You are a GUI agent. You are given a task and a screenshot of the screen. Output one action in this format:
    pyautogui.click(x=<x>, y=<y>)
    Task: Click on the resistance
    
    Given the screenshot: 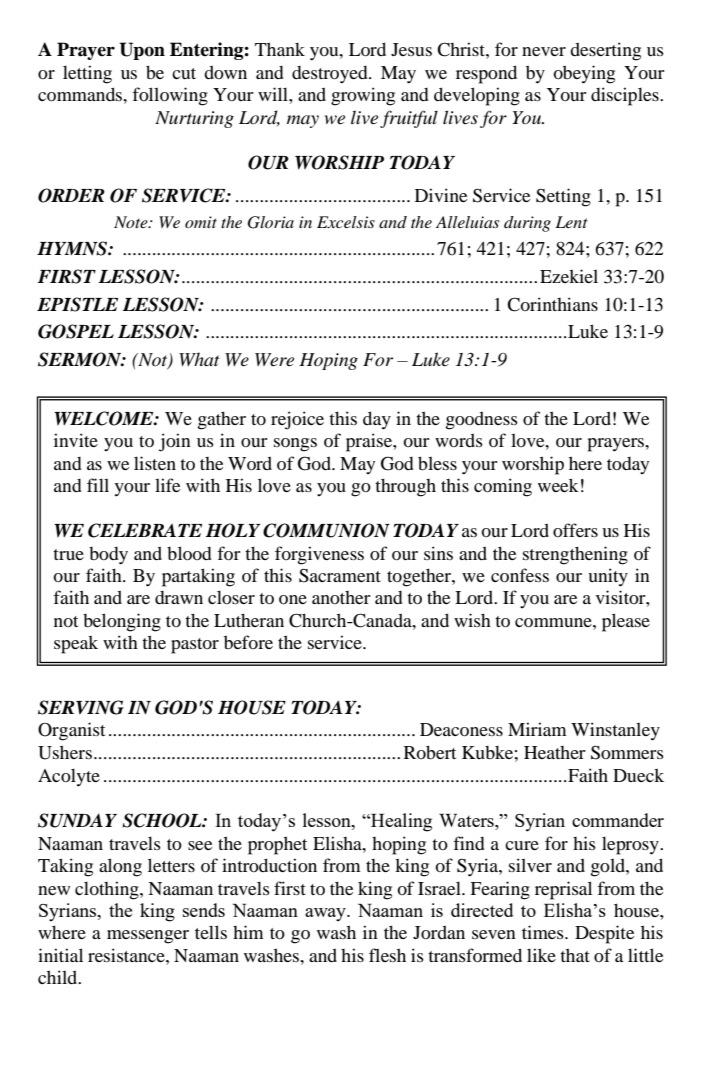 What is the action you would take?
    pyautogui.click(x=127, y=955)
